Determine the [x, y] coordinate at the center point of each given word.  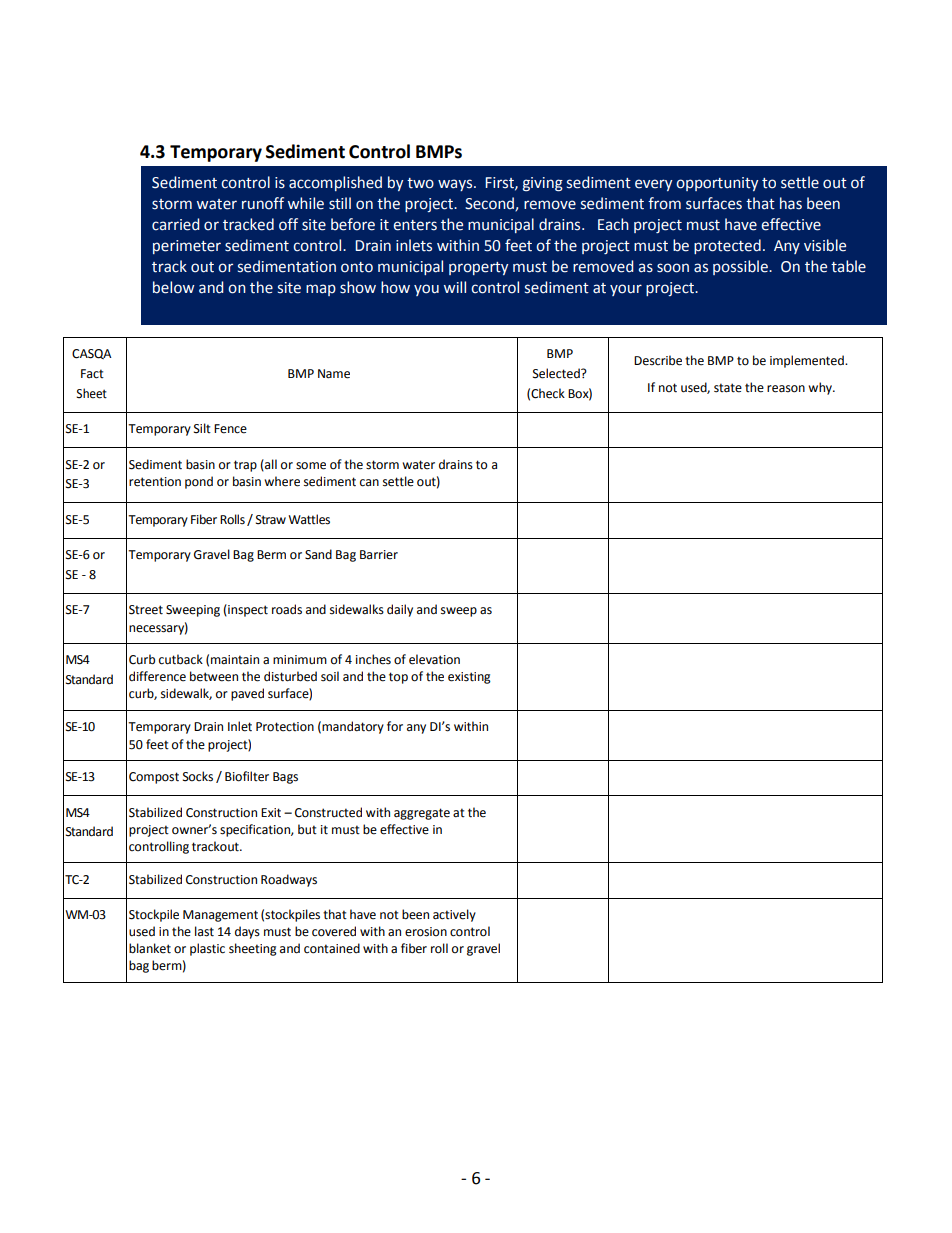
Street [146, 610]
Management [220, 916]
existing [469, 678]
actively [454, 915]
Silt [202, 428]
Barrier [379, 555]
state [728, 388]
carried [175, 224]
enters [415, 225]
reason [786, 389]
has [791, 203]
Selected [557, 373]
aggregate [422, 814]
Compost [154, 778]
